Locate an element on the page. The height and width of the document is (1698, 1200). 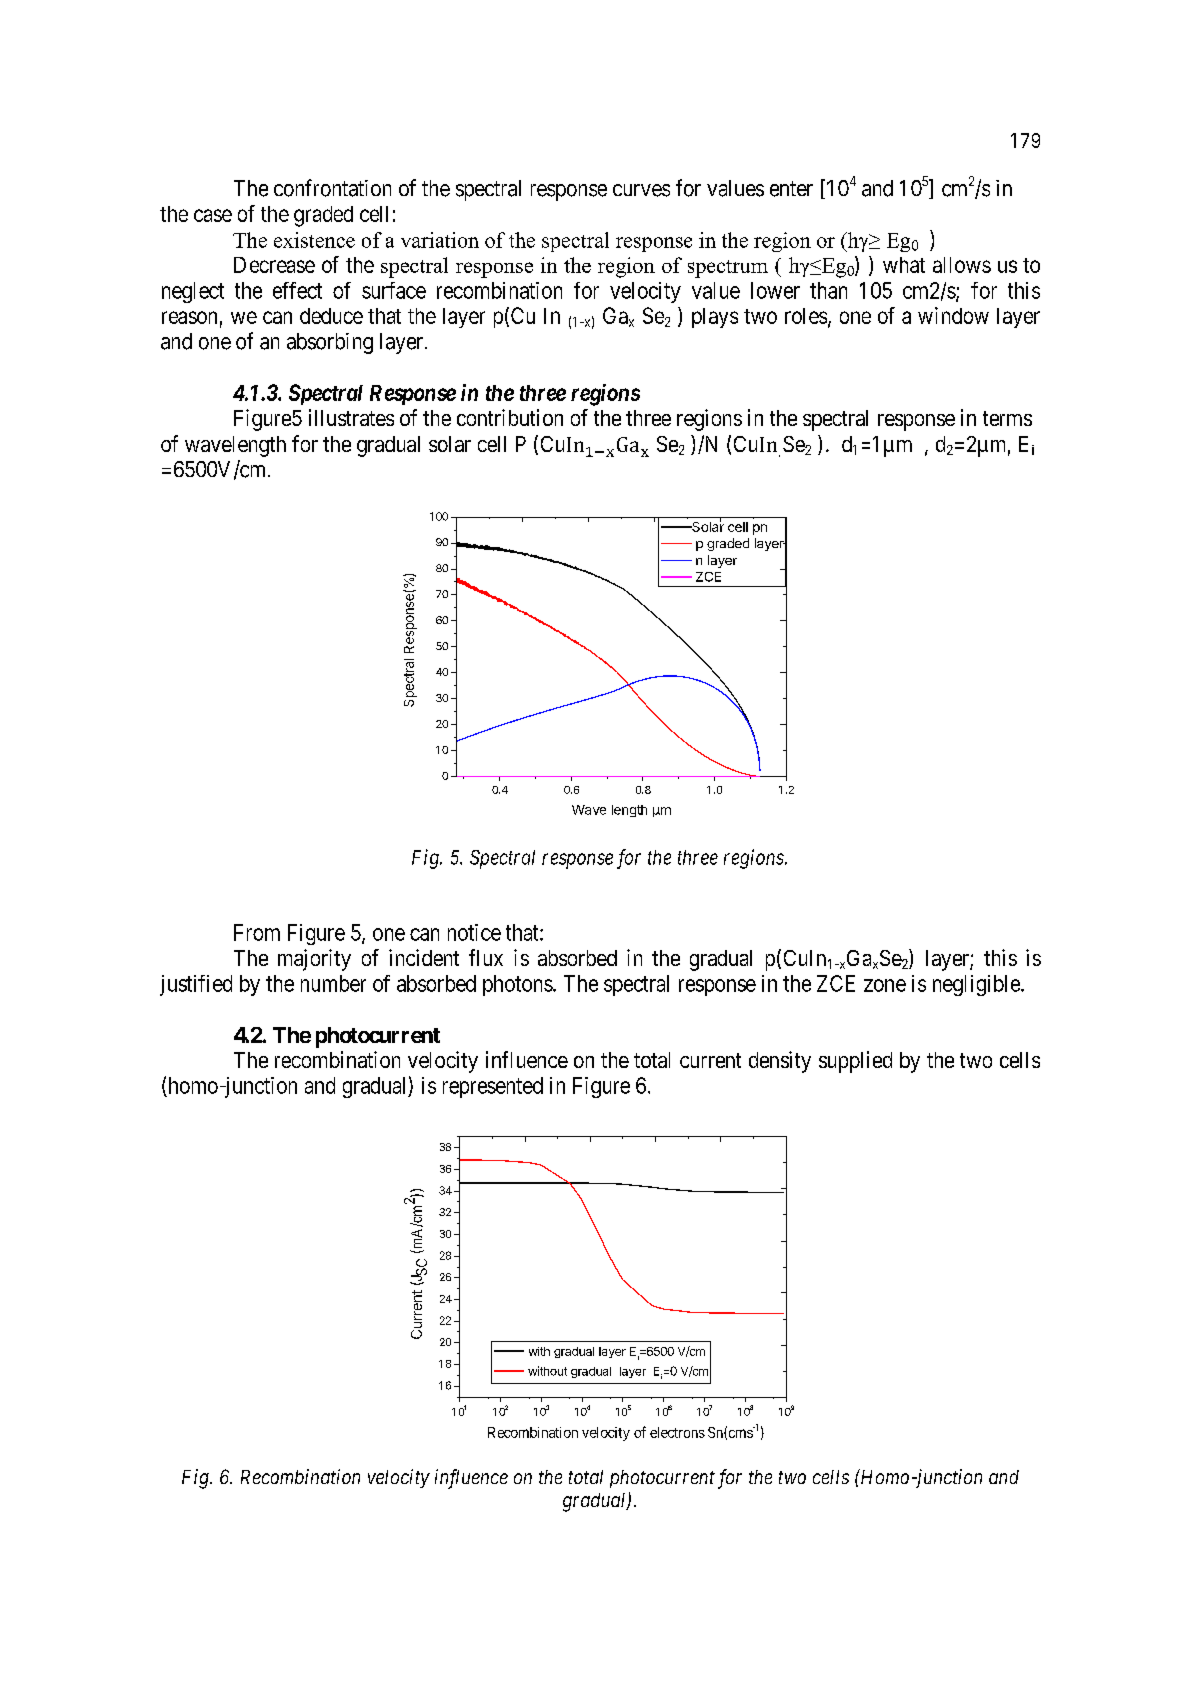
From is located at coordinates (257, 932).
